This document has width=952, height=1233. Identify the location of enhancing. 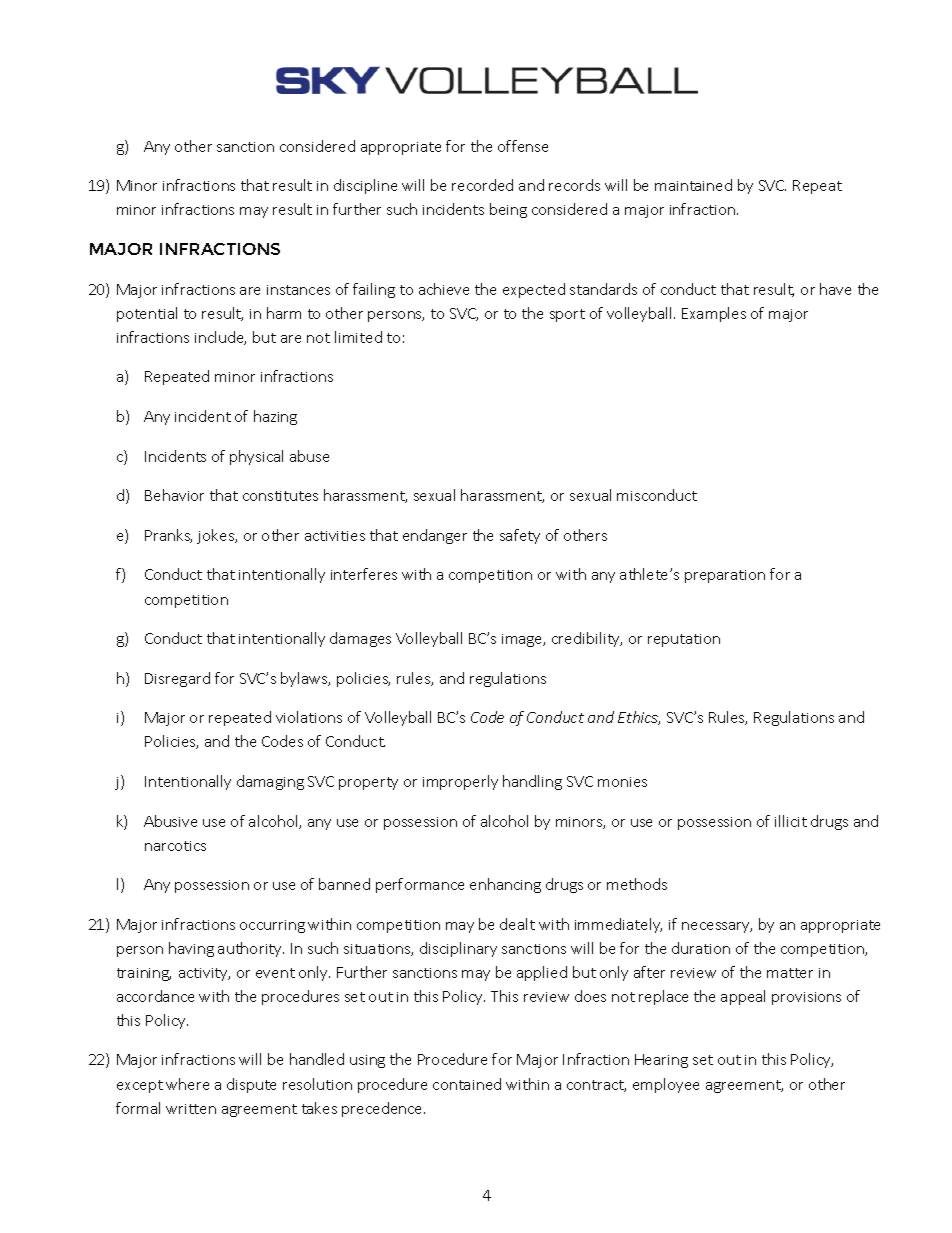
(505, 885).
